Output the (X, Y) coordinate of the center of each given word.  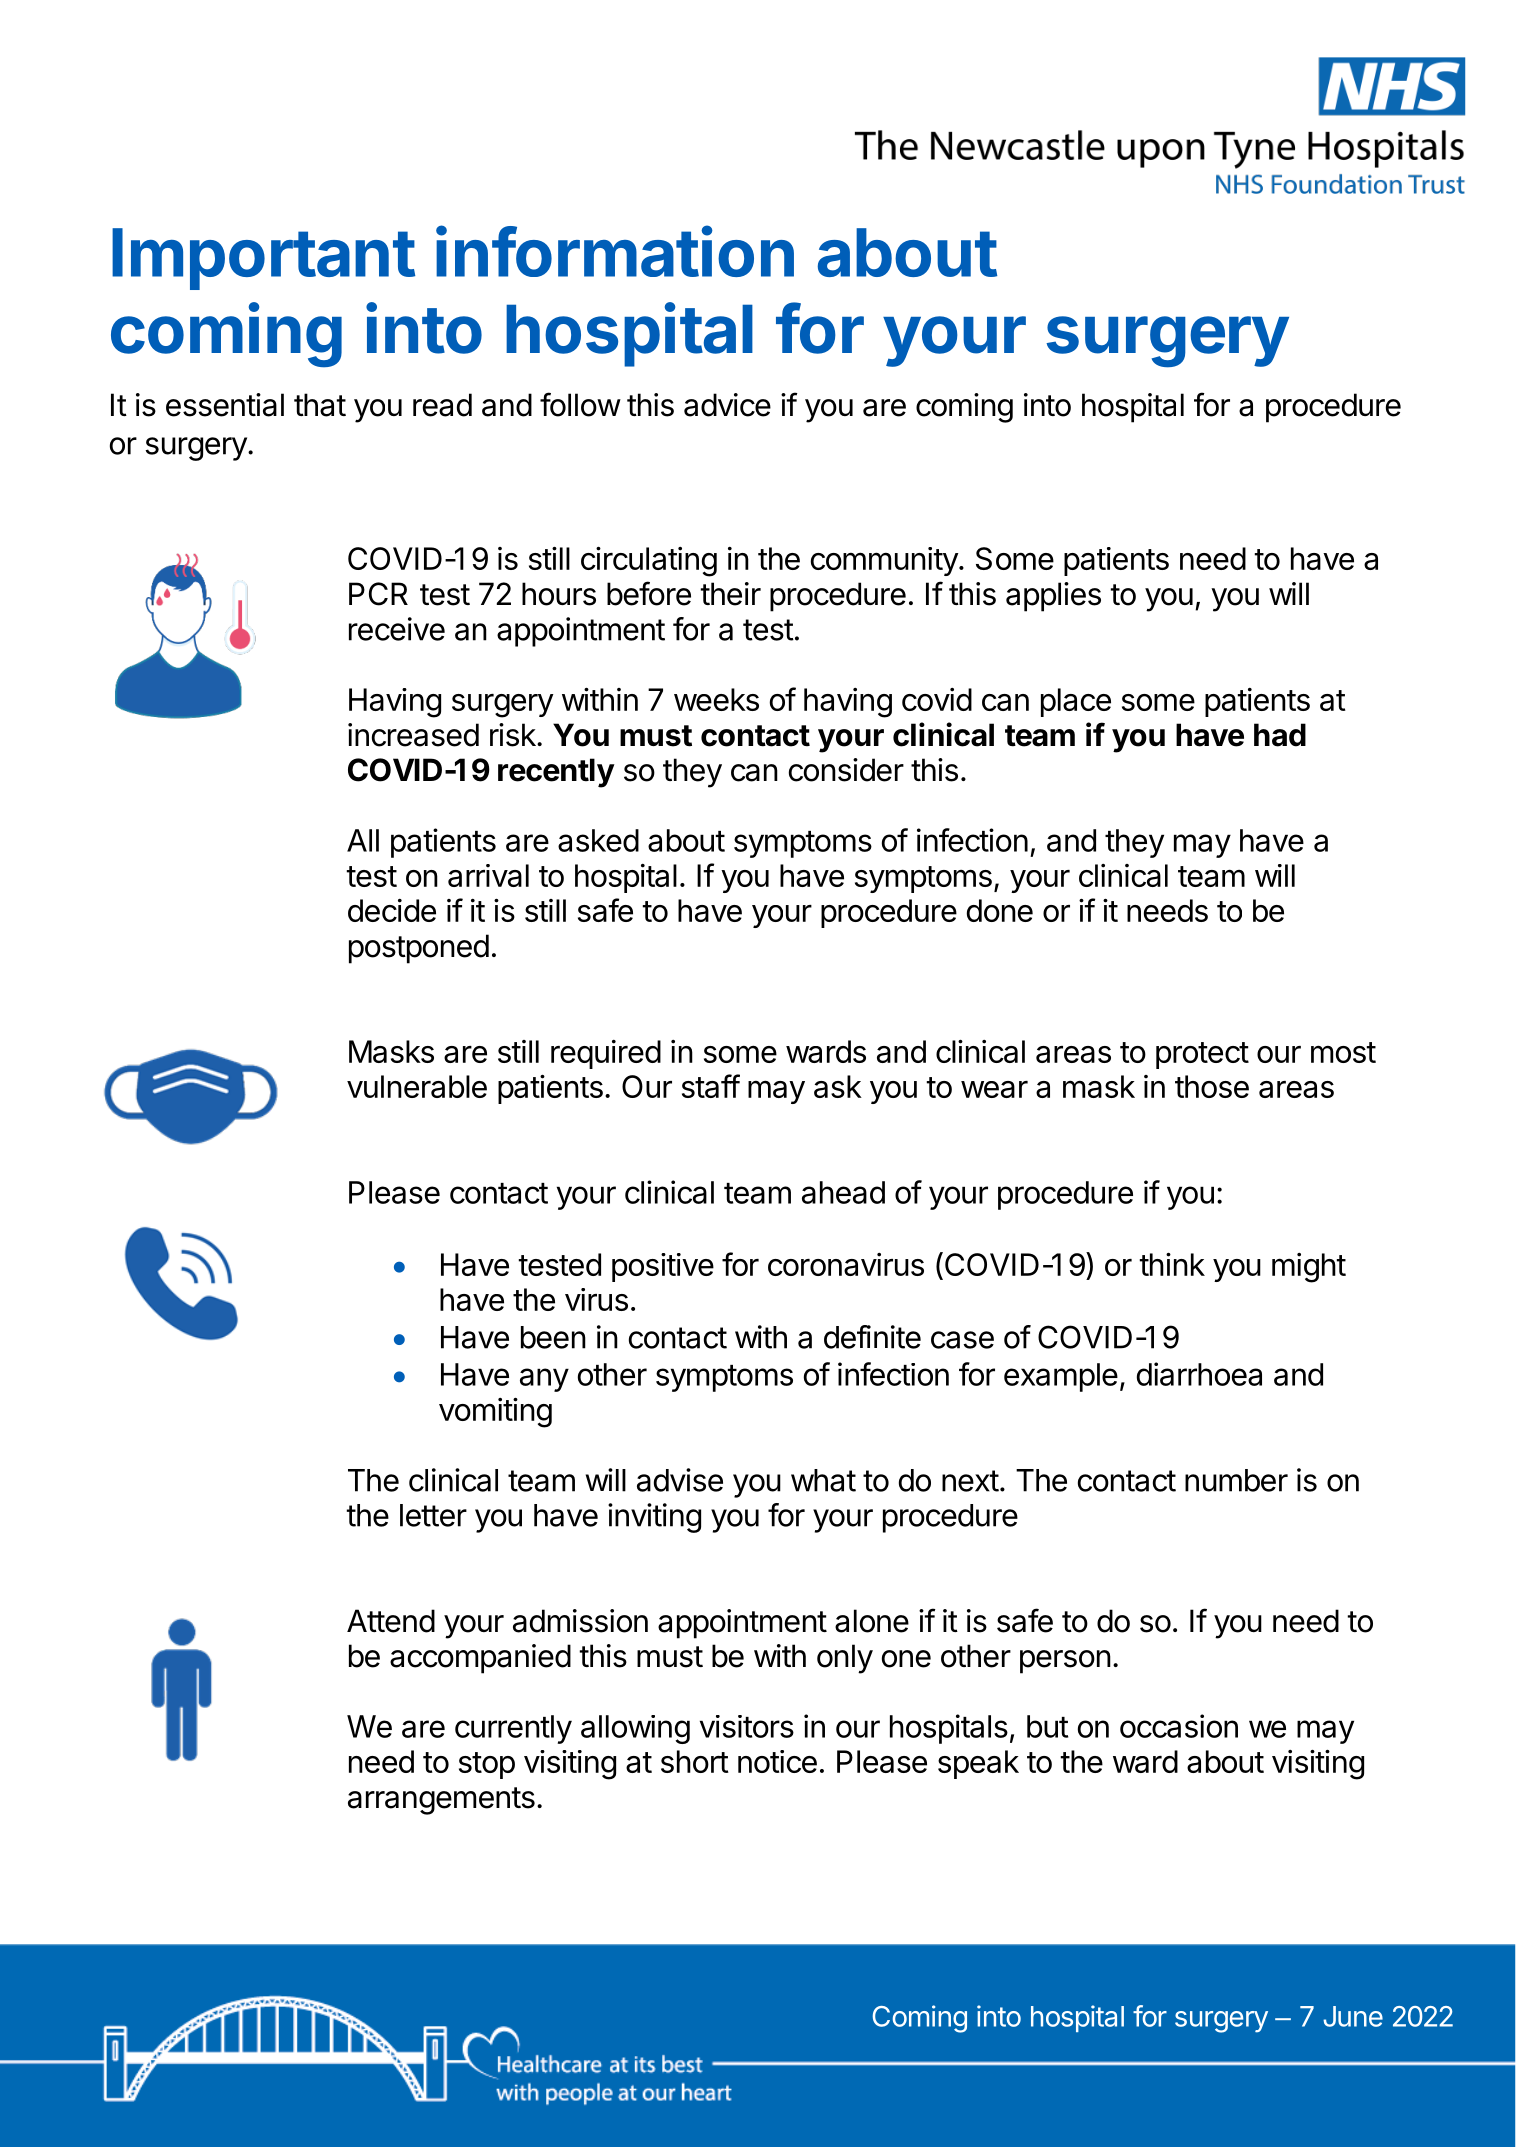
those (1212, 1086)
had (1280, 735)
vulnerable (417, 1086)
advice (727, 405)
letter (433, 1515)
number (1236, 1480)
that (320, 405)
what (823, 1480)
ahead (843, 1192)
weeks (716, 699)
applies (1053, 597)
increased (413, 735)
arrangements (441, 1801)
